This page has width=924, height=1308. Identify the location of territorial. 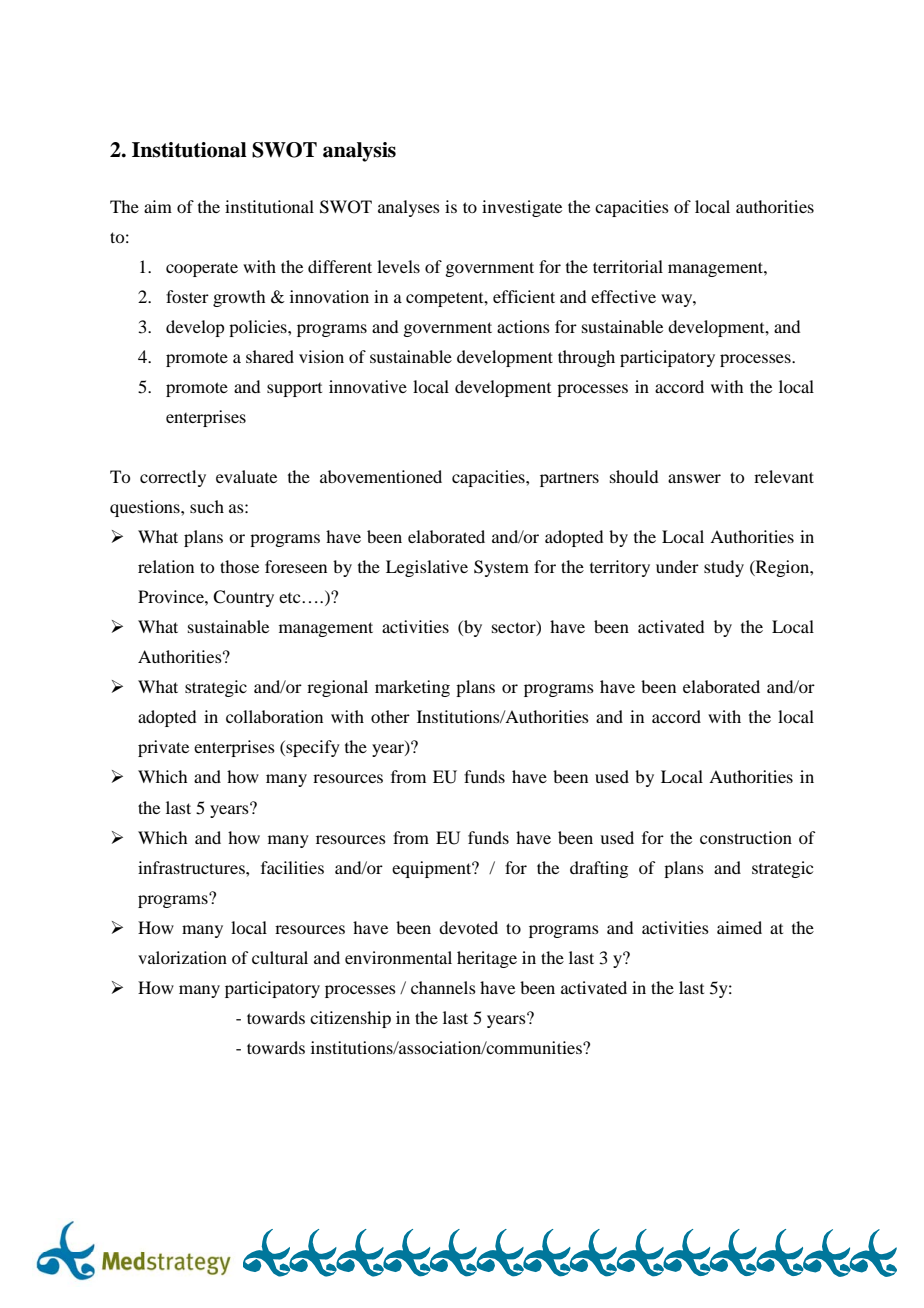
(628, 266).
